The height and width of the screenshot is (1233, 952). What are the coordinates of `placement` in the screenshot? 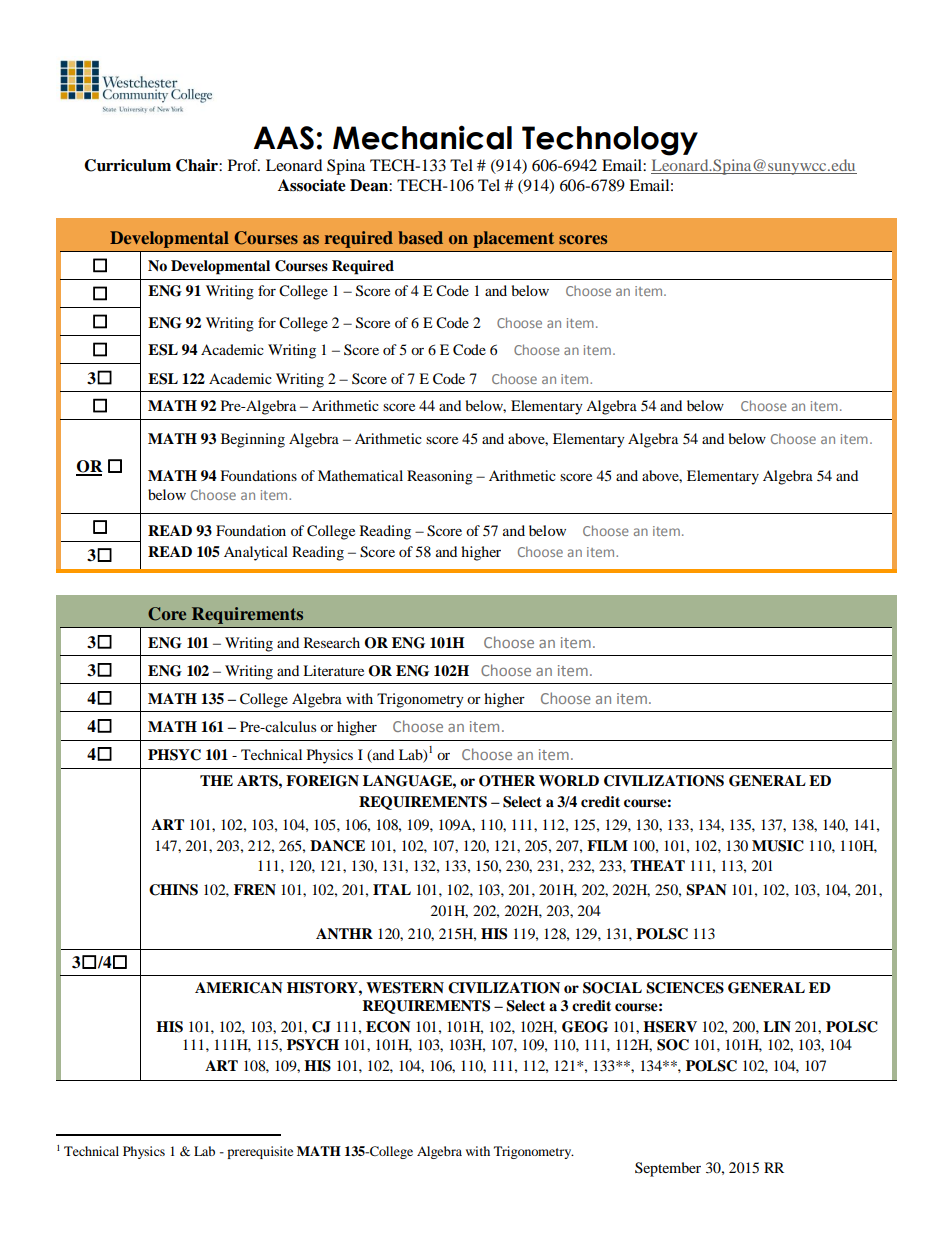 It's located at (513, 239).
